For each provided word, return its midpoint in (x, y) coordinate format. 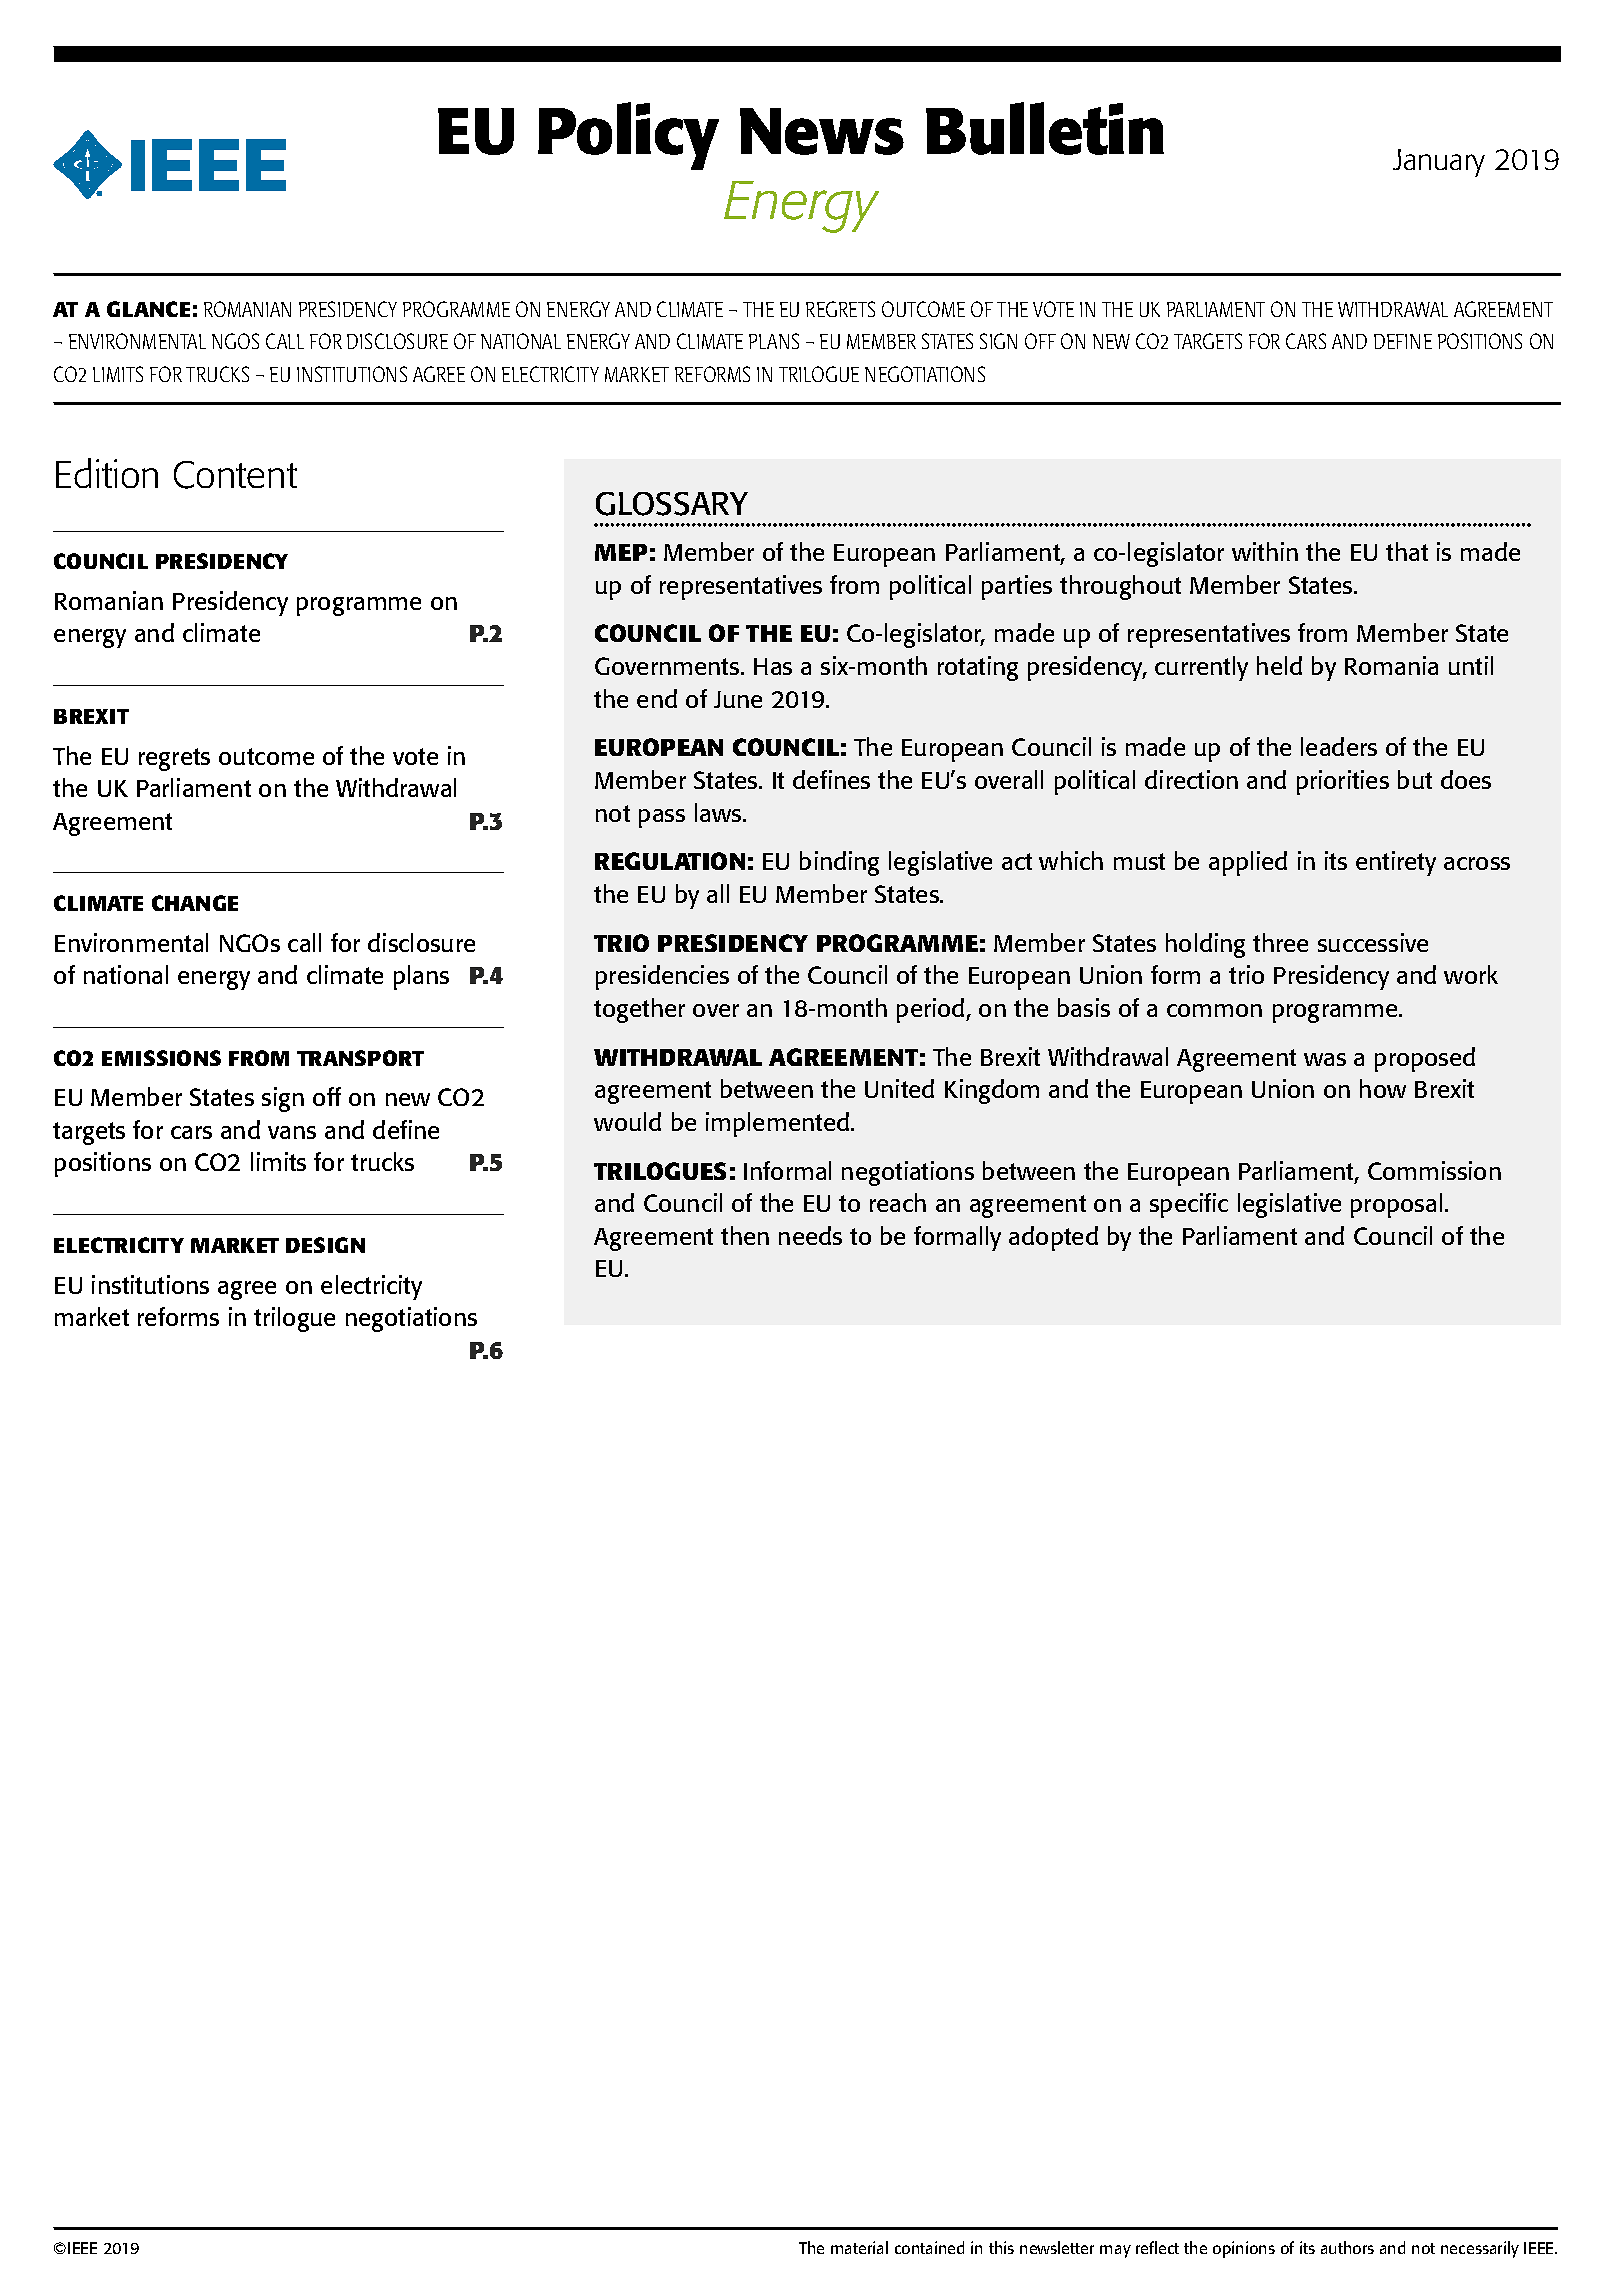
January (1439, 163)
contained (929, 2247)
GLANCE (148, 309)
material (859, 2247)
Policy (628, 136)
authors (1347, 2247)
